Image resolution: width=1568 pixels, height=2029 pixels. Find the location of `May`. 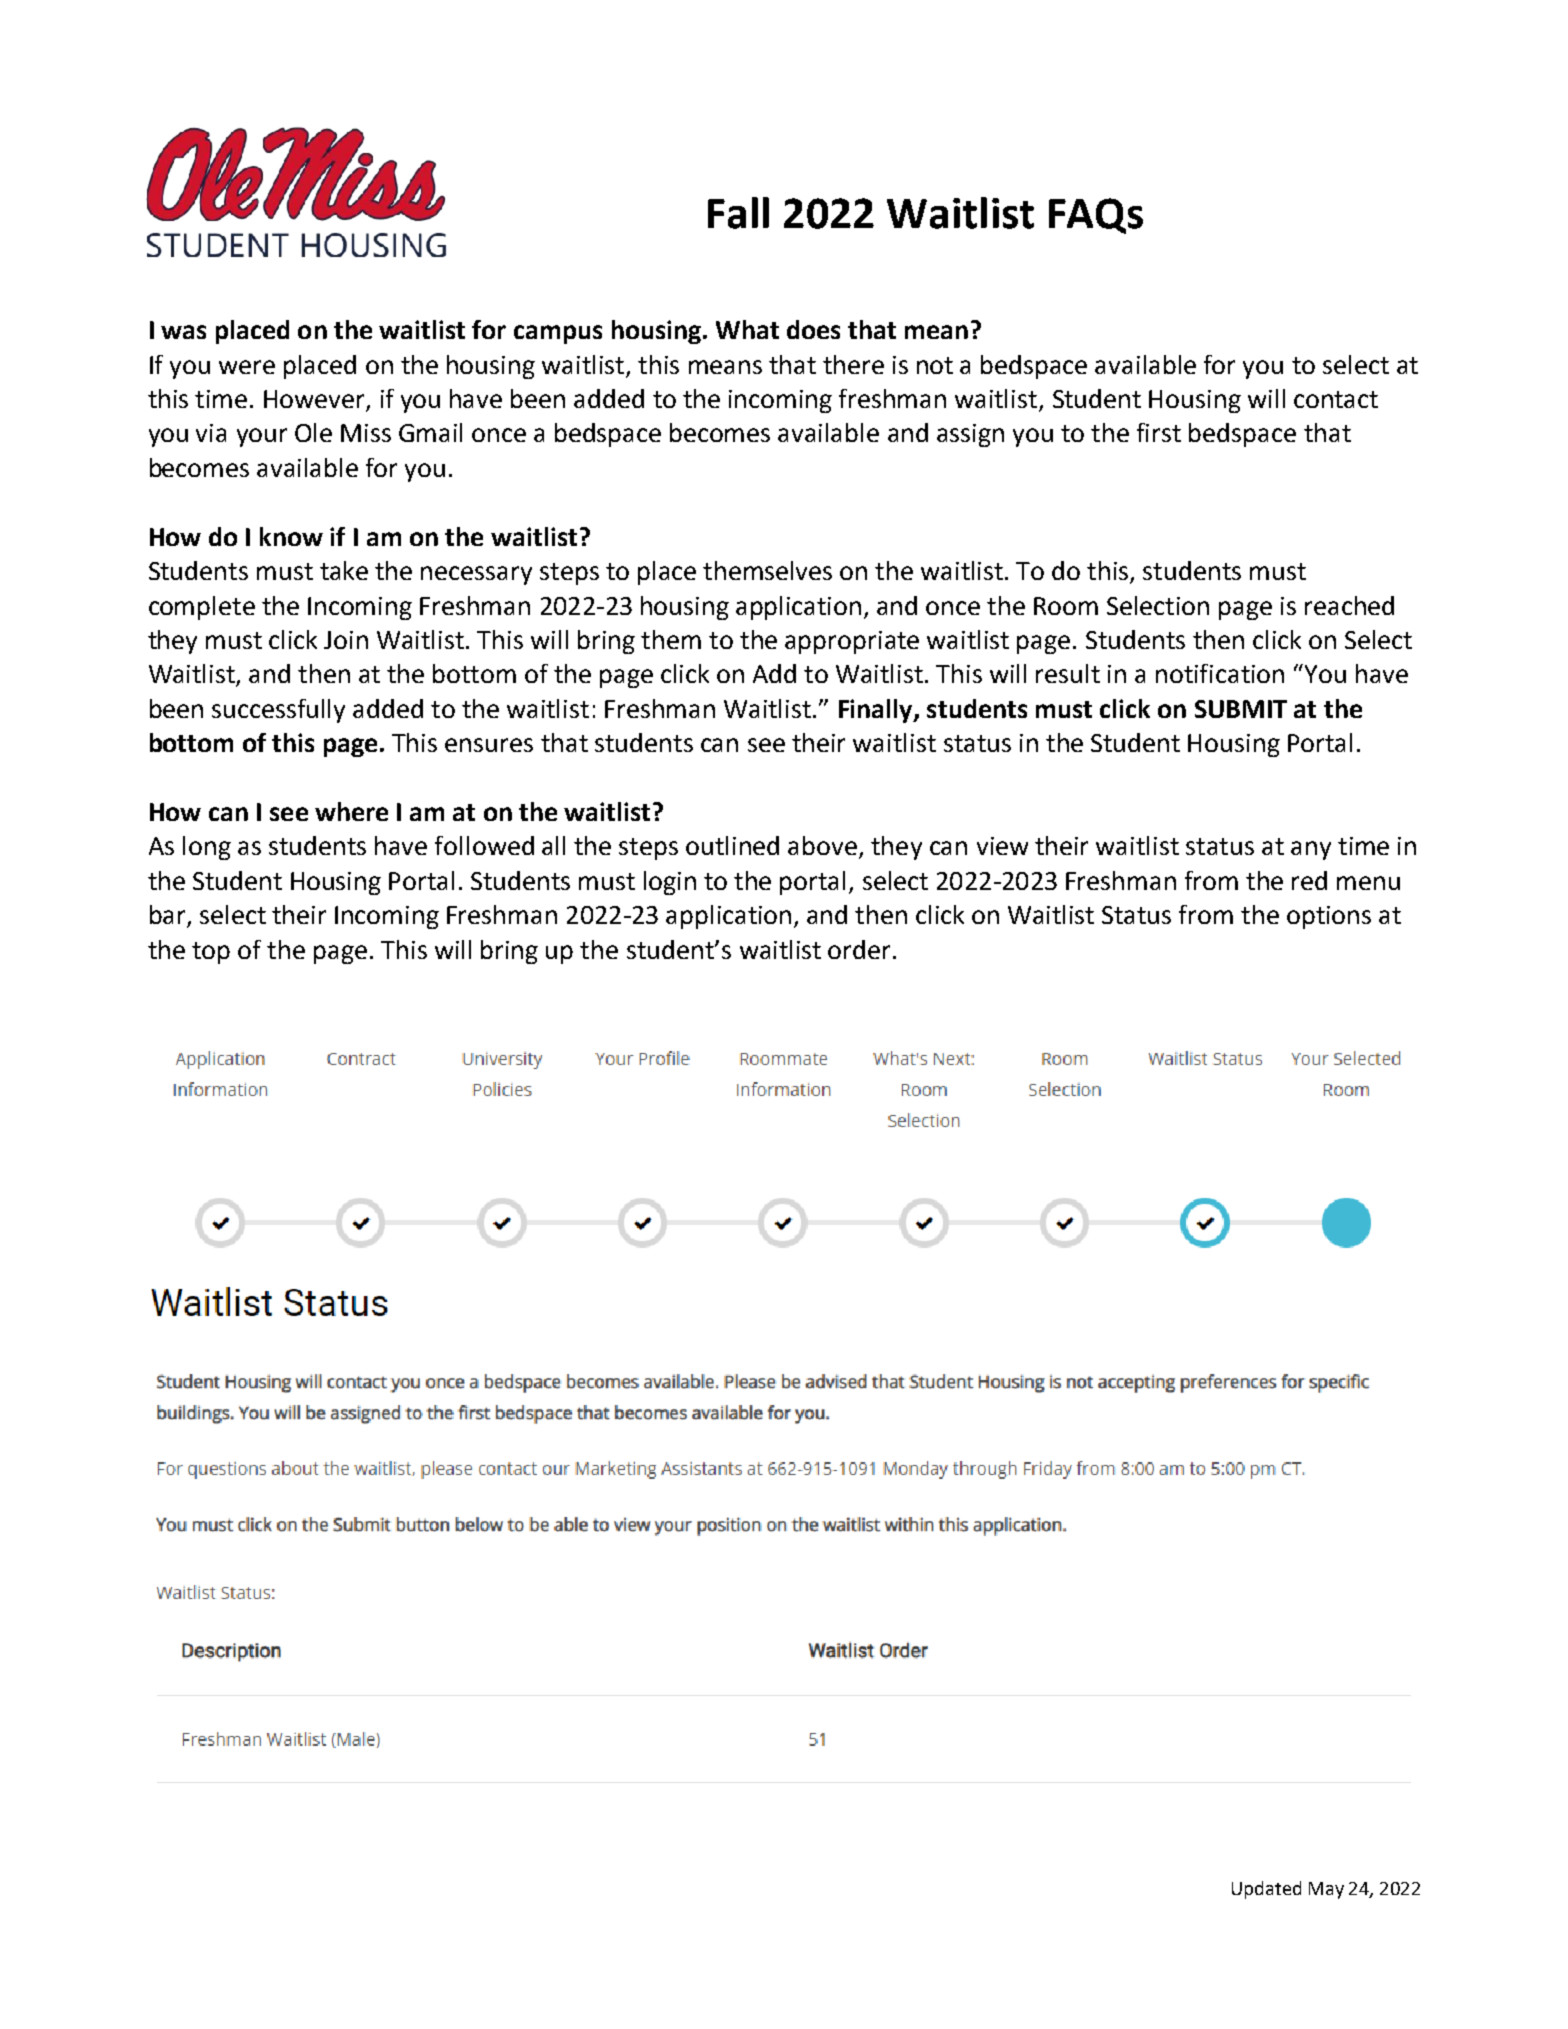

May is located at coordinates (1326, 1890).
